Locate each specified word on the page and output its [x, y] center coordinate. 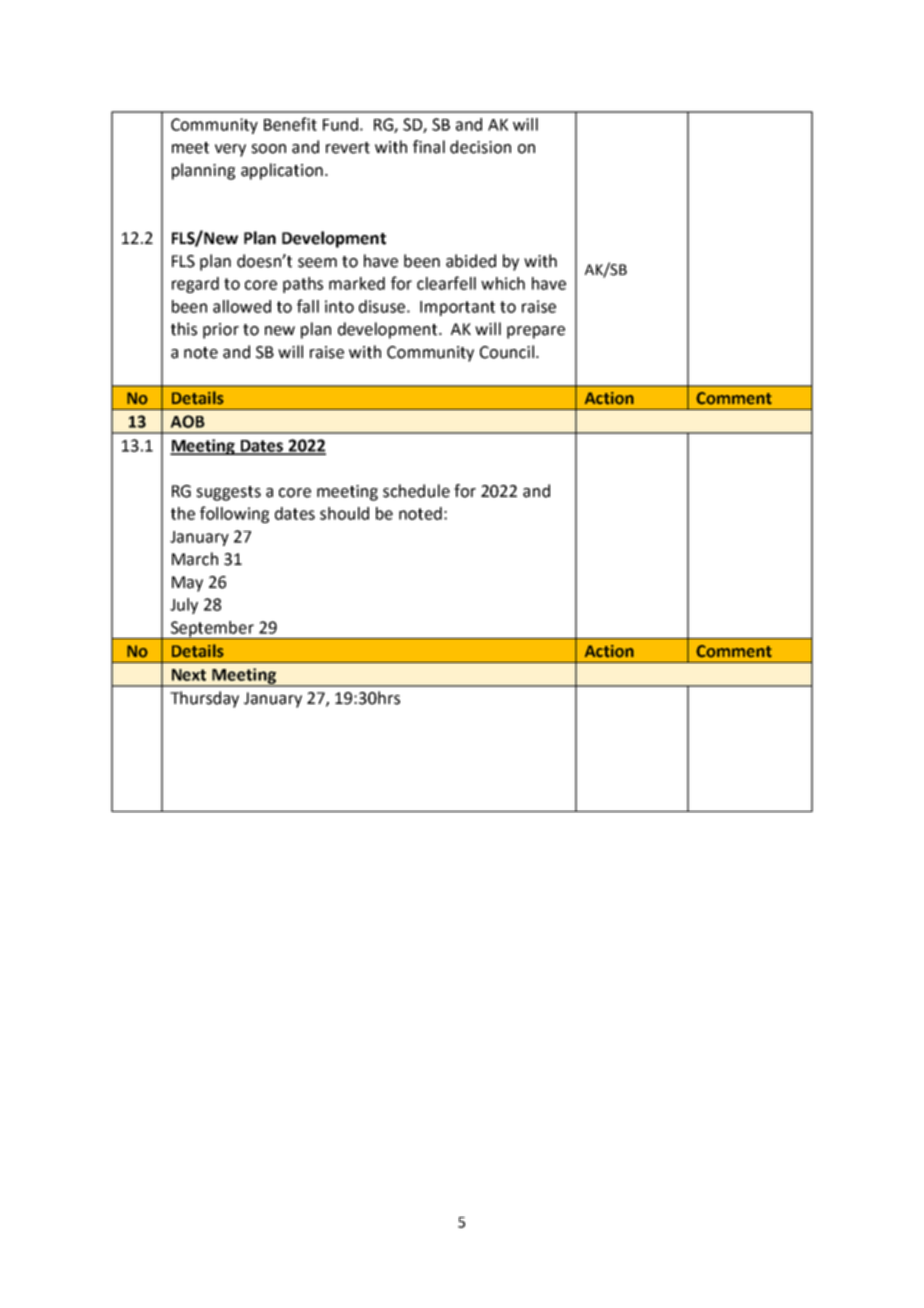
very [230, 150]
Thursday [204, 699]
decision [480, 147]
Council [507, 352]
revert [348, 148]
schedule [416, 491]
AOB [187, 421]
